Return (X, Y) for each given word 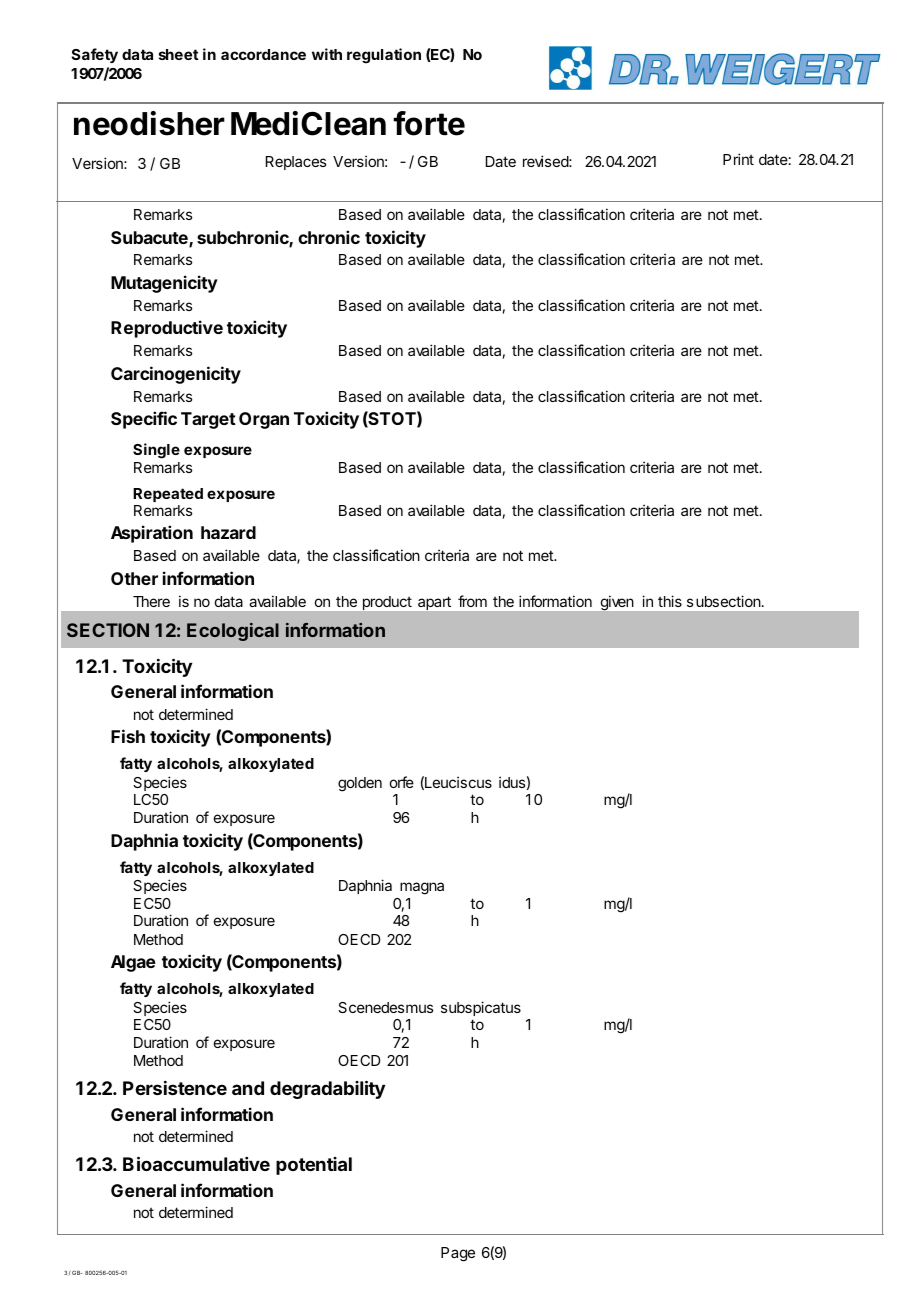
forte (429, 123)
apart (434, 603)
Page (458, 1254)
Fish (128, 736)
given (617, 603)
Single (156, 451)
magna (422, 888)
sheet (178, 54)
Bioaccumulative (196, 1163)
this (670, 601)
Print (738, 159)
